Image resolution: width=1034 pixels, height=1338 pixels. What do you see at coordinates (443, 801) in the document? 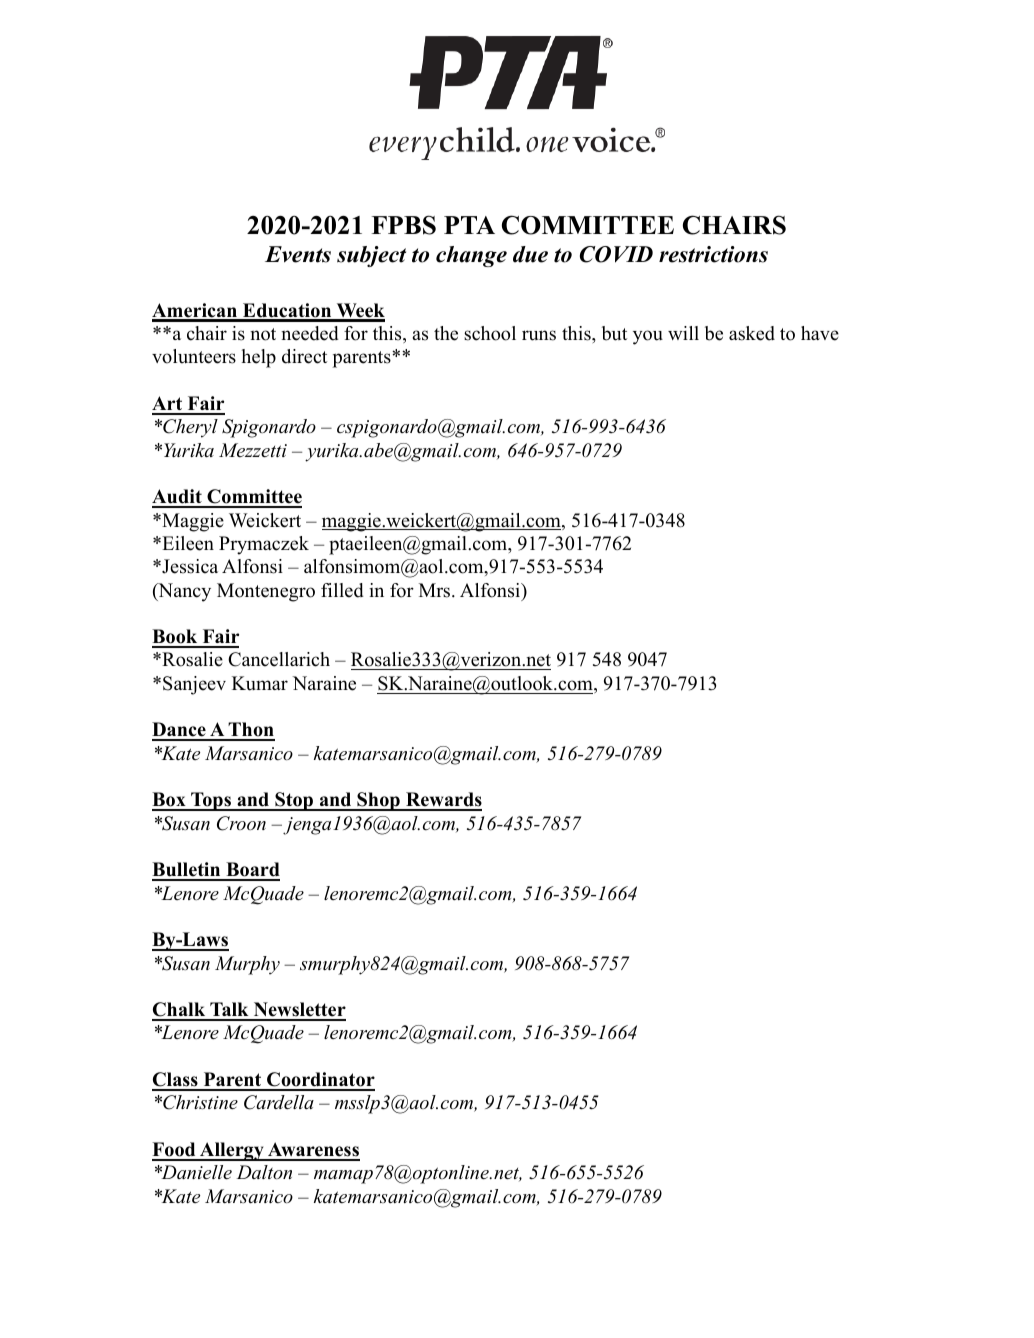
I see `Rewards` at bounding box center [443, 801].
